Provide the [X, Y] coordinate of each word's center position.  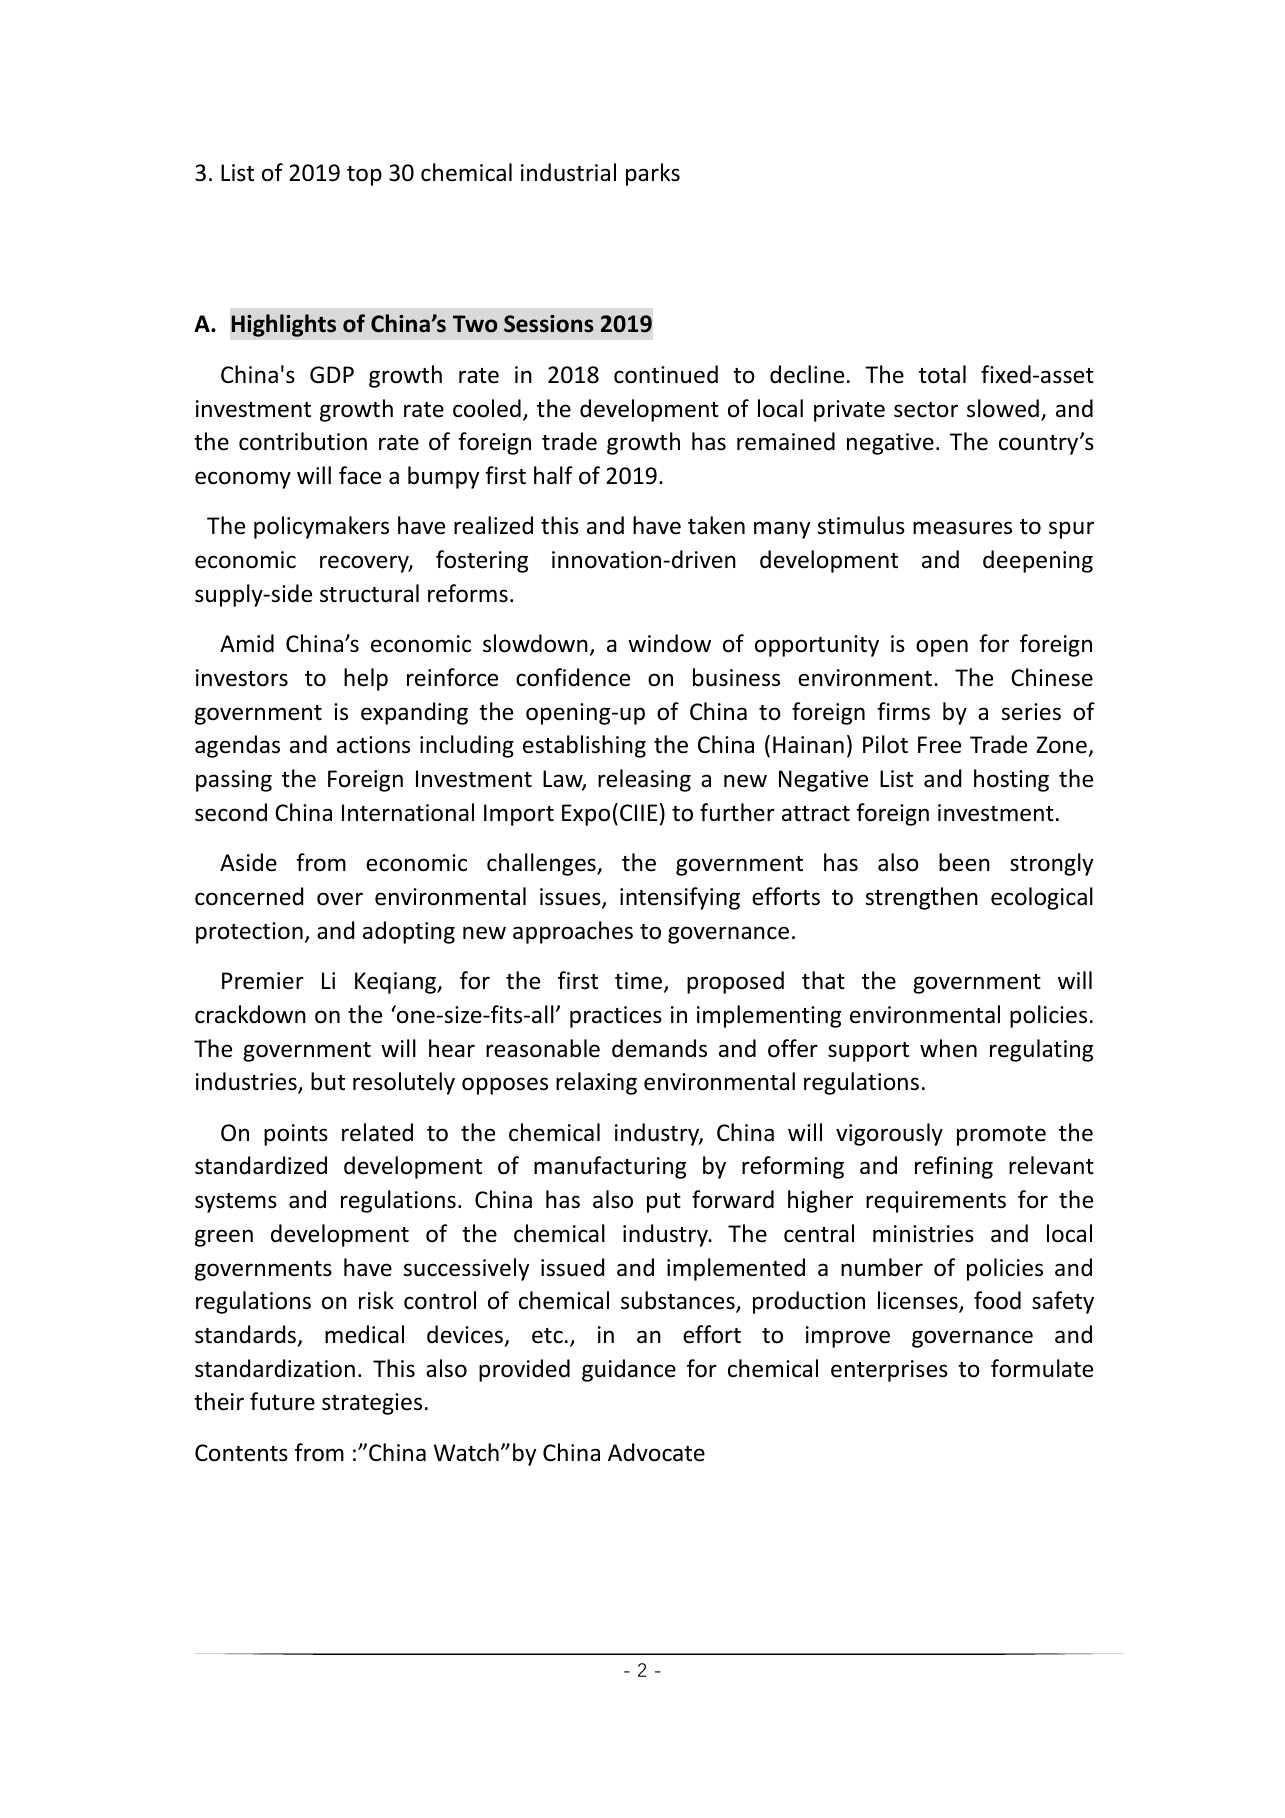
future [282, 1401]
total [942, 374]
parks [653, 174]
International [408, 812]
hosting [1011, 780]
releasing [644, 780]
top [364, 176]
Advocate [656, 1452]
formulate [1042, 1368]
